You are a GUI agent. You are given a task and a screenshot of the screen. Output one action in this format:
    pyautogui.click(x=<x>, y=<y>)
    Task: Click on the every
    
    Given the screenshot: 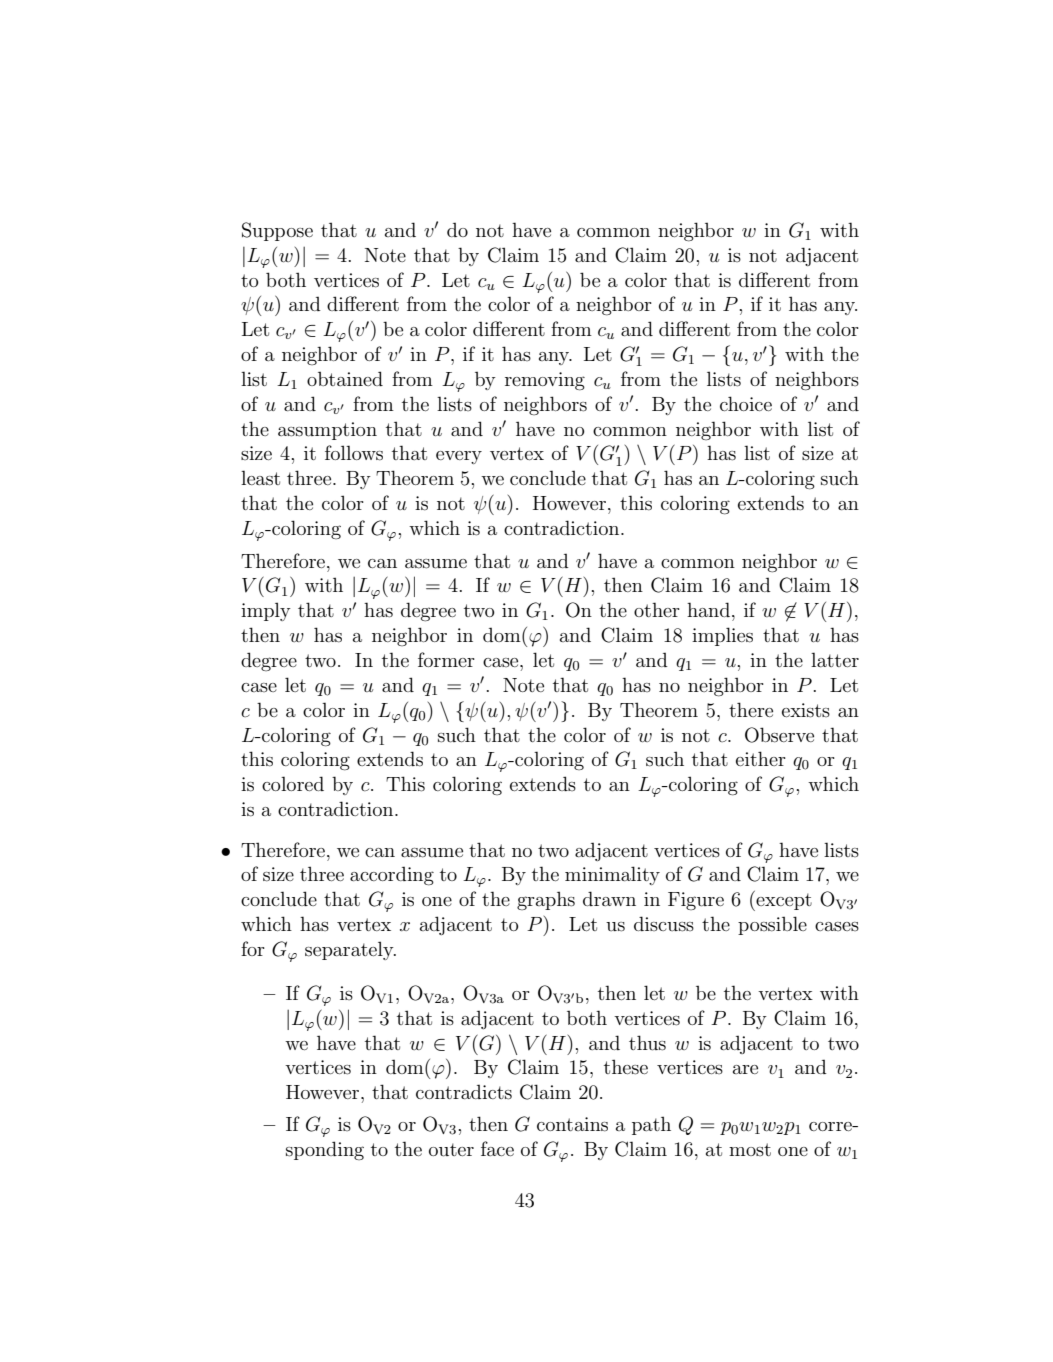 What is the action you would take?
    pyautogui.click(x=459, y=457)
